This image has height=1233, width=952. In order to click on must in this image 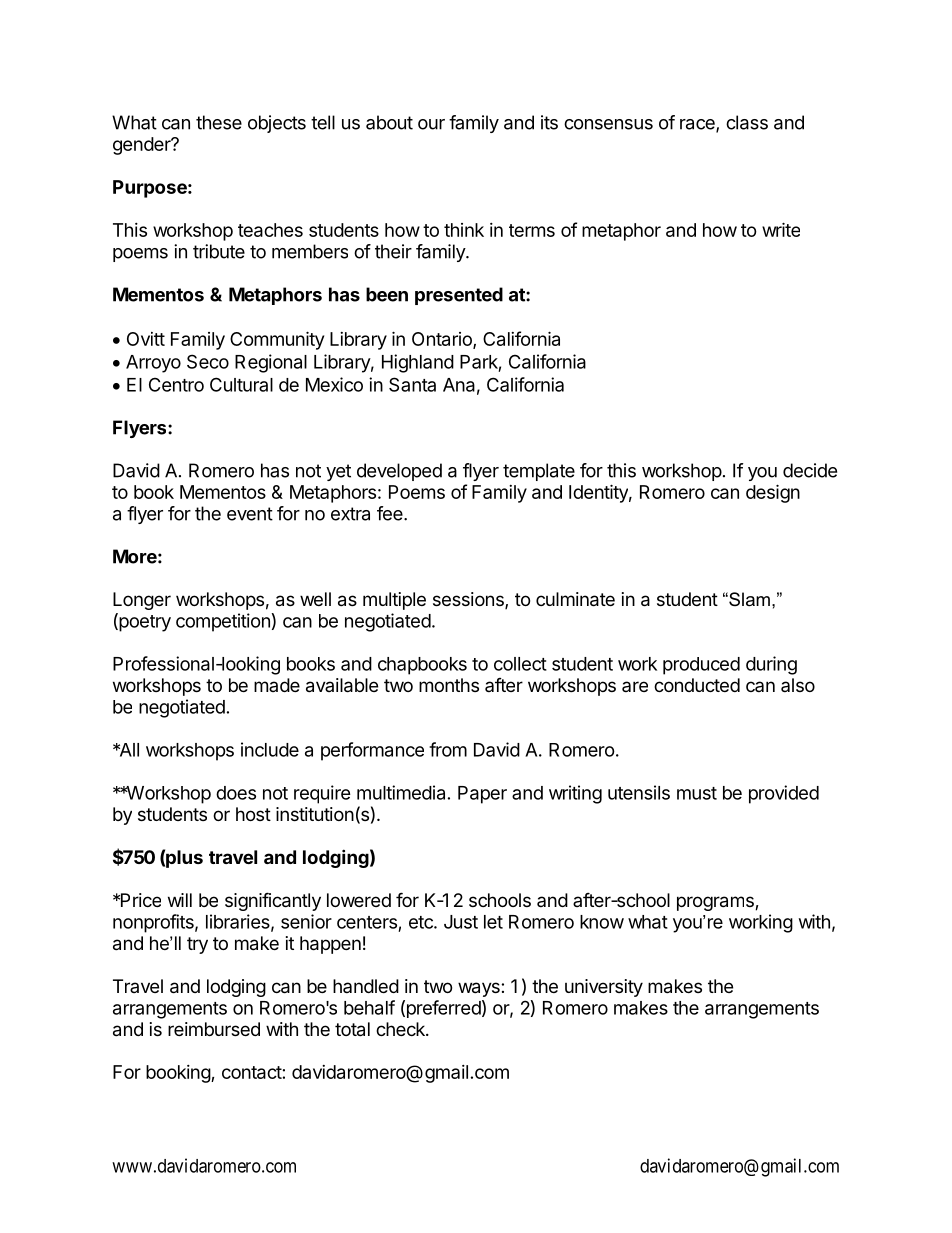, I will do `click(697, 793)`.
